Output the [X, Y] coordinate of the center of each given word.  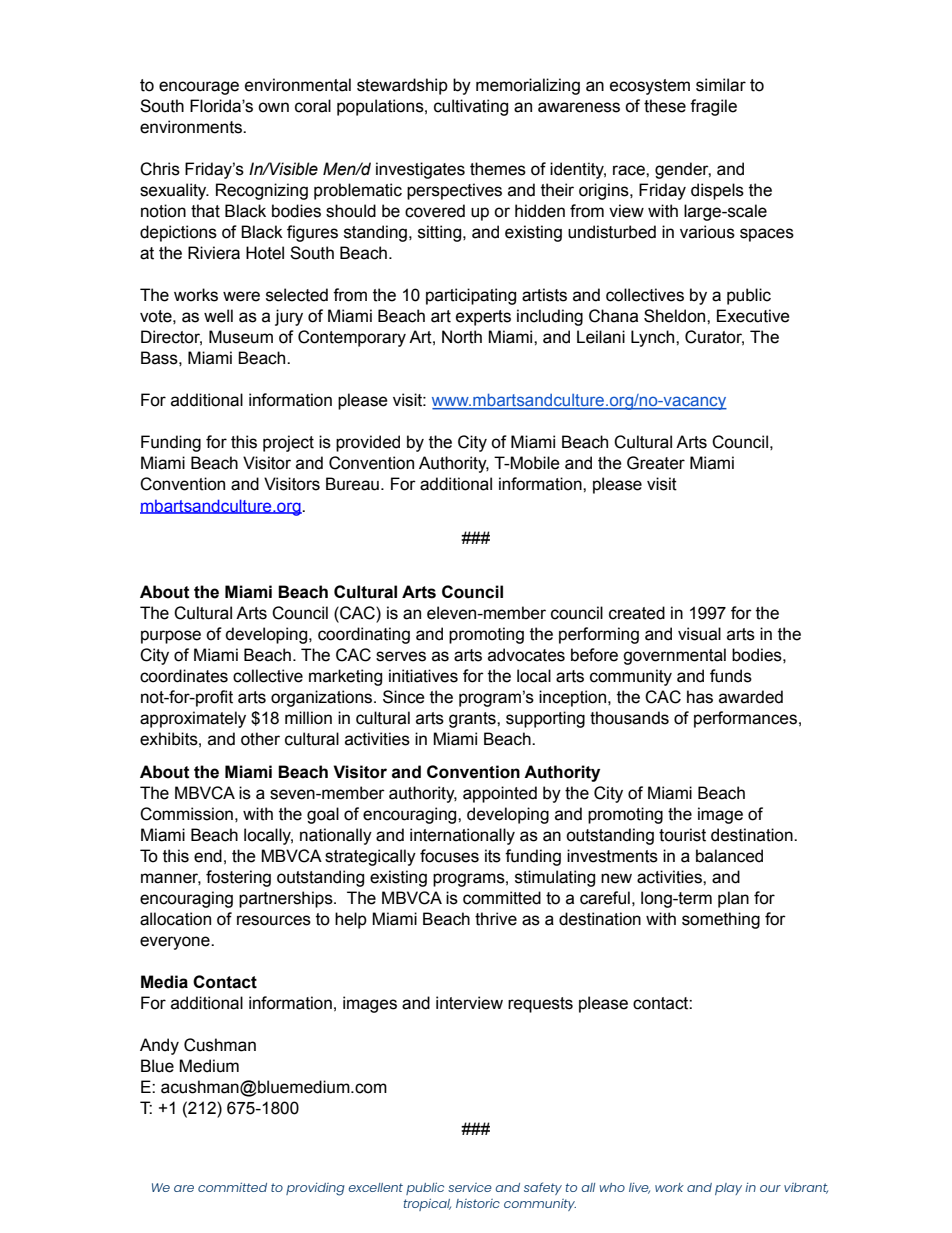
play [728, 1189]
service [470, 1187]
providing [315, 1189]
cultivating [471, 107]
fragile [713, 107]
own [273, 107]
